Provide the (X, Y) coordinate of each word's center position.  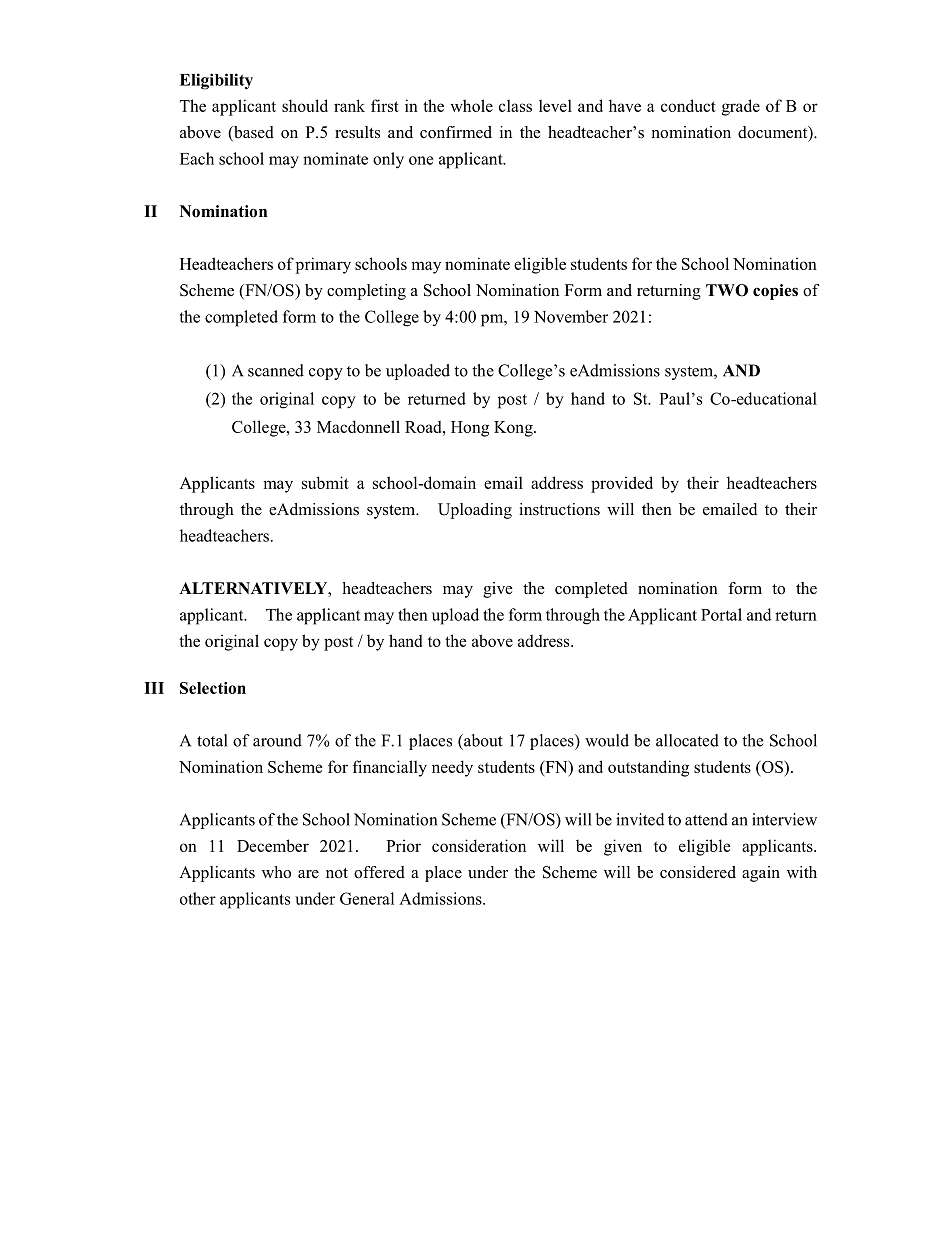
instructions (559, 509)
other (198, 898)
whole (471, 105)
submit (325, 482)
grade (741, 107)
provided (622, 484)
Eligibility (216, 81)
